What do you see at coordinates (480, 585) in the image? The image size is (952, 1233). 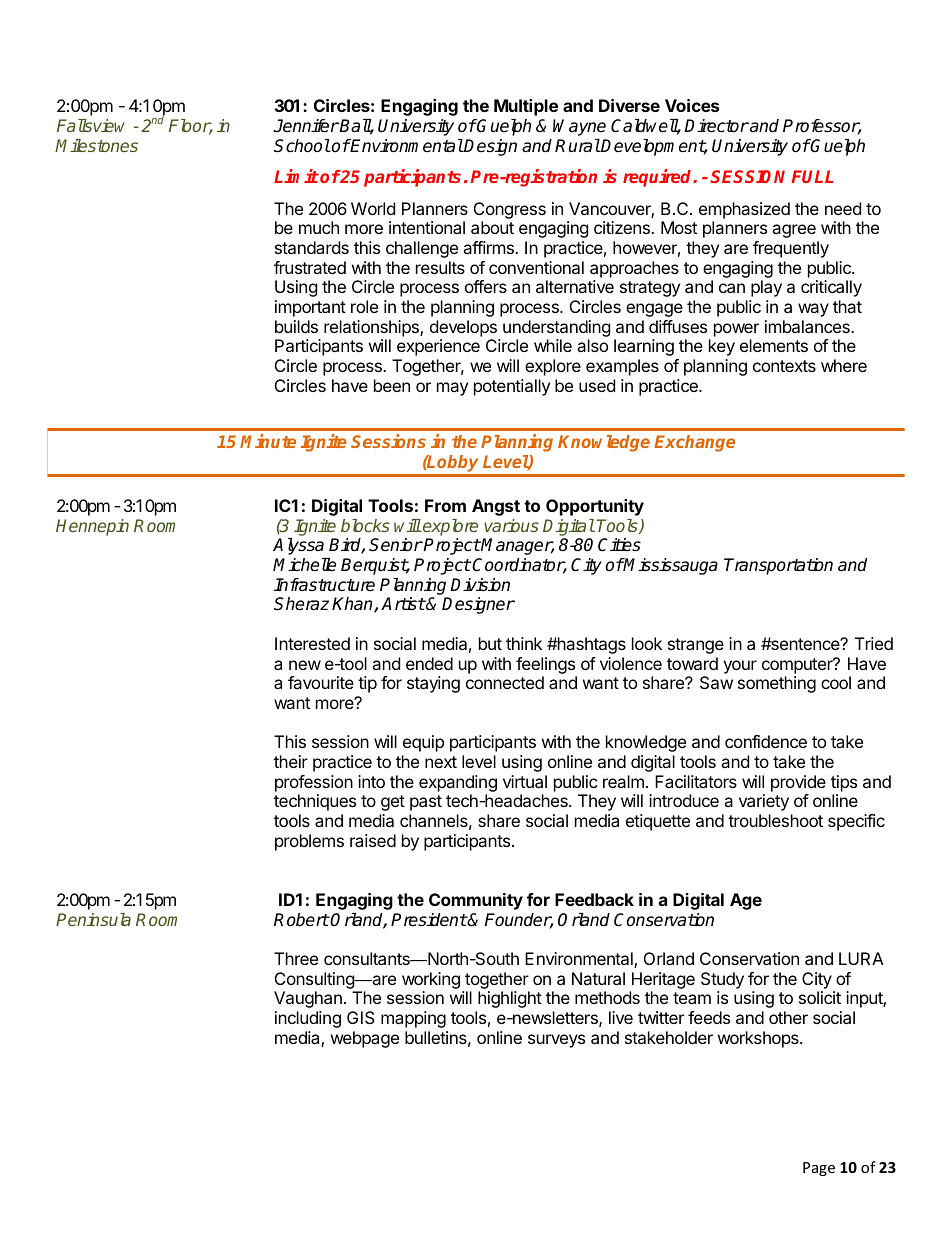 I see `Division` at bounding box center [480, 585].
